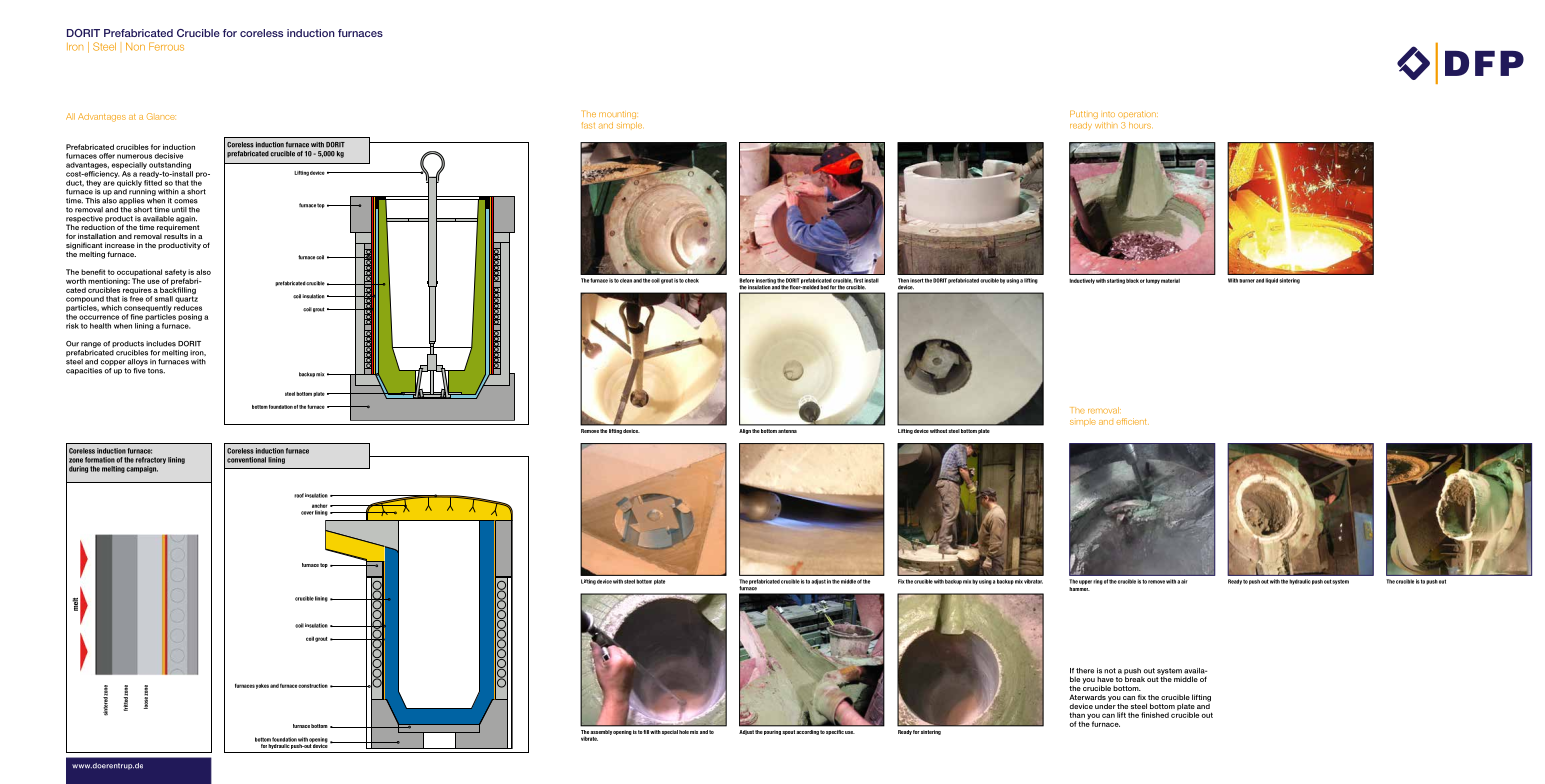 This screenshot has width=1545, height=784. I want to click on includes, so click(161, 344).
